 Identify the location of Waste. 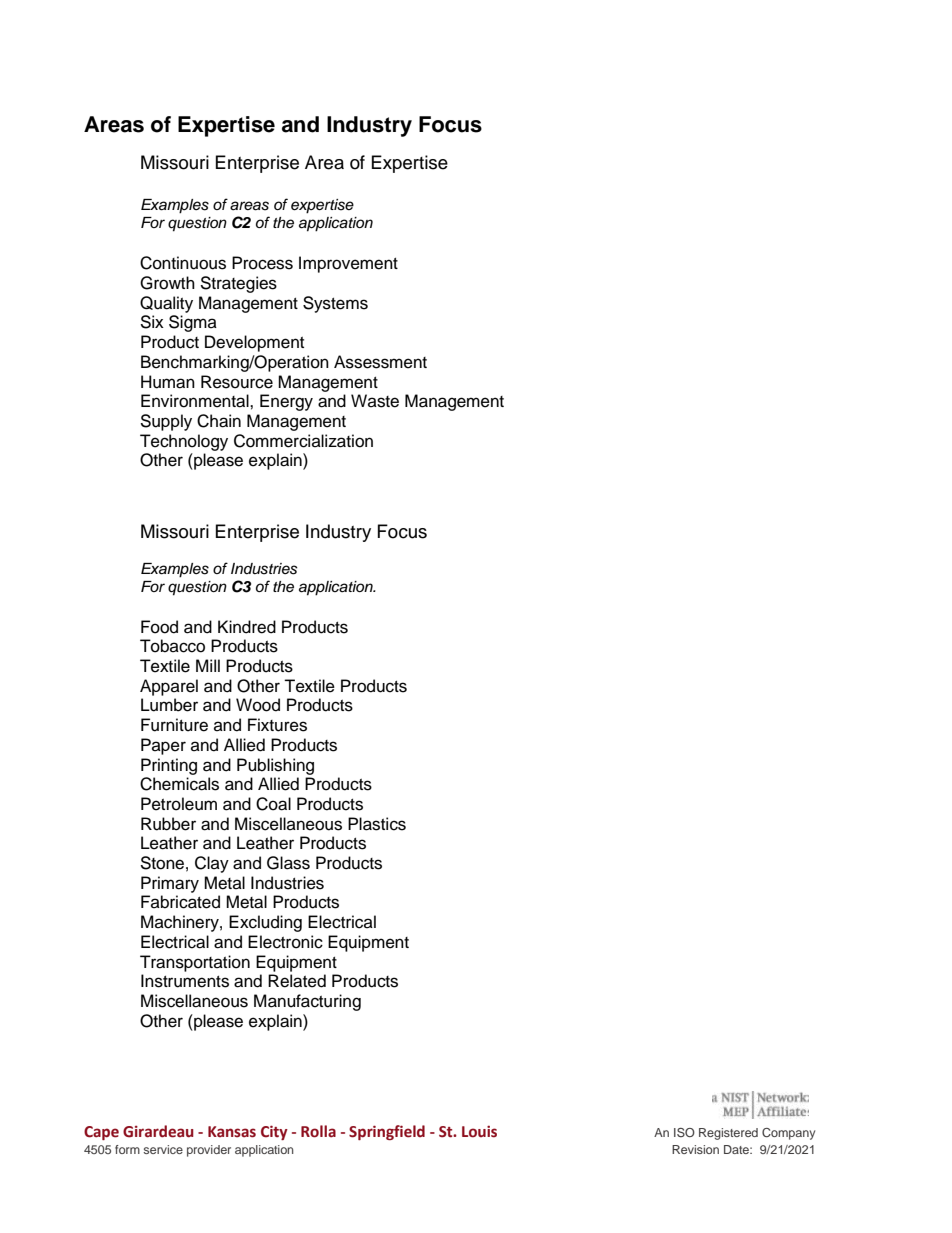
(375, 401).
